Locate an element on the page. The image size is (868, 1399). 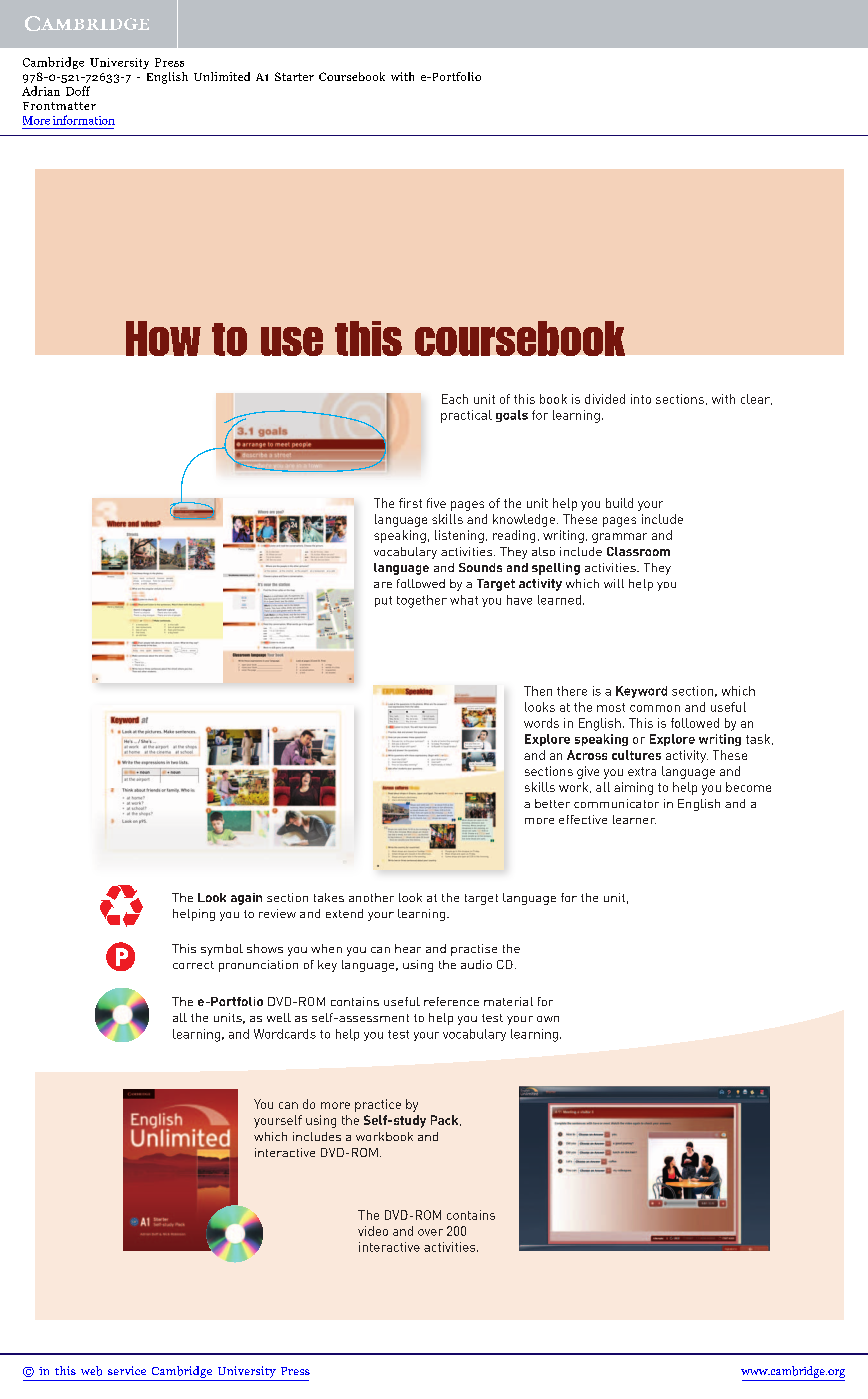
over is located at coordinates (430, 1232).
